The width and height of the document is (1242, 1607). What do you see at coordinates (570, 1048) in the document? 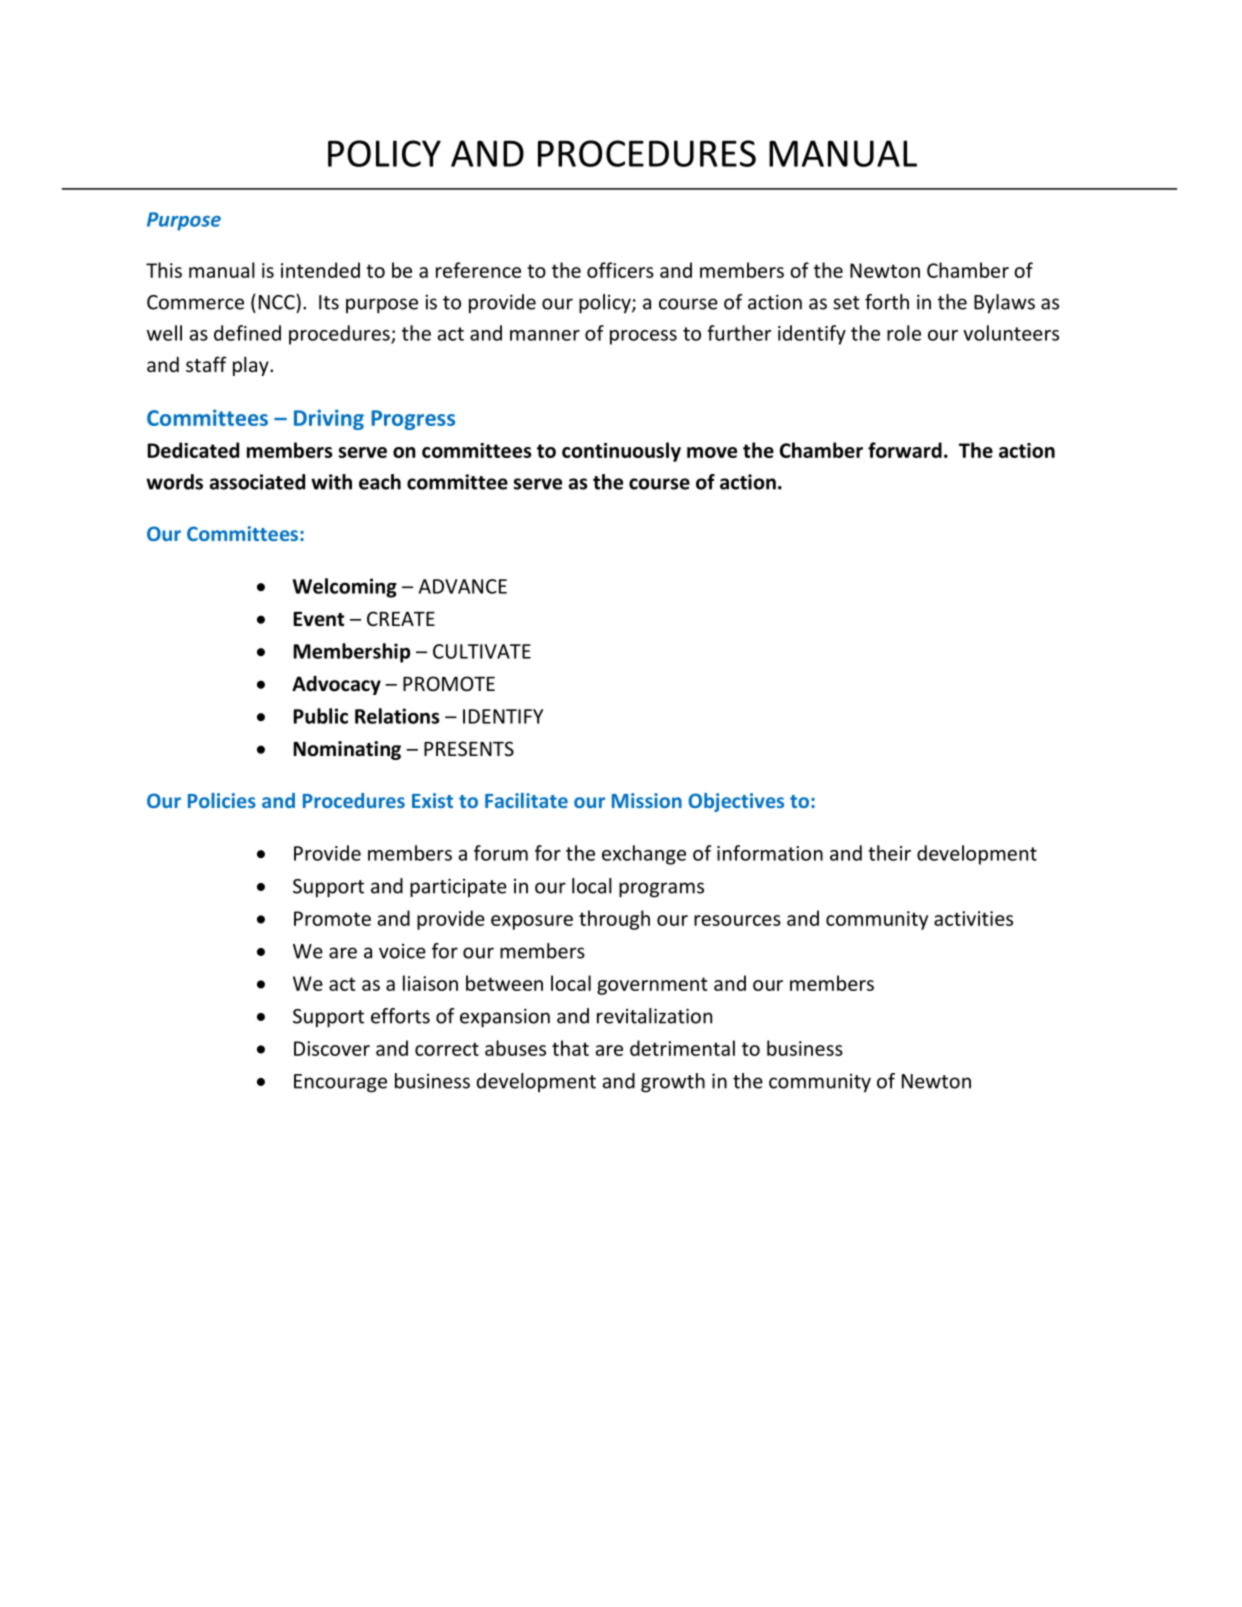
I see `that` at bounding box center [570, 1048].
